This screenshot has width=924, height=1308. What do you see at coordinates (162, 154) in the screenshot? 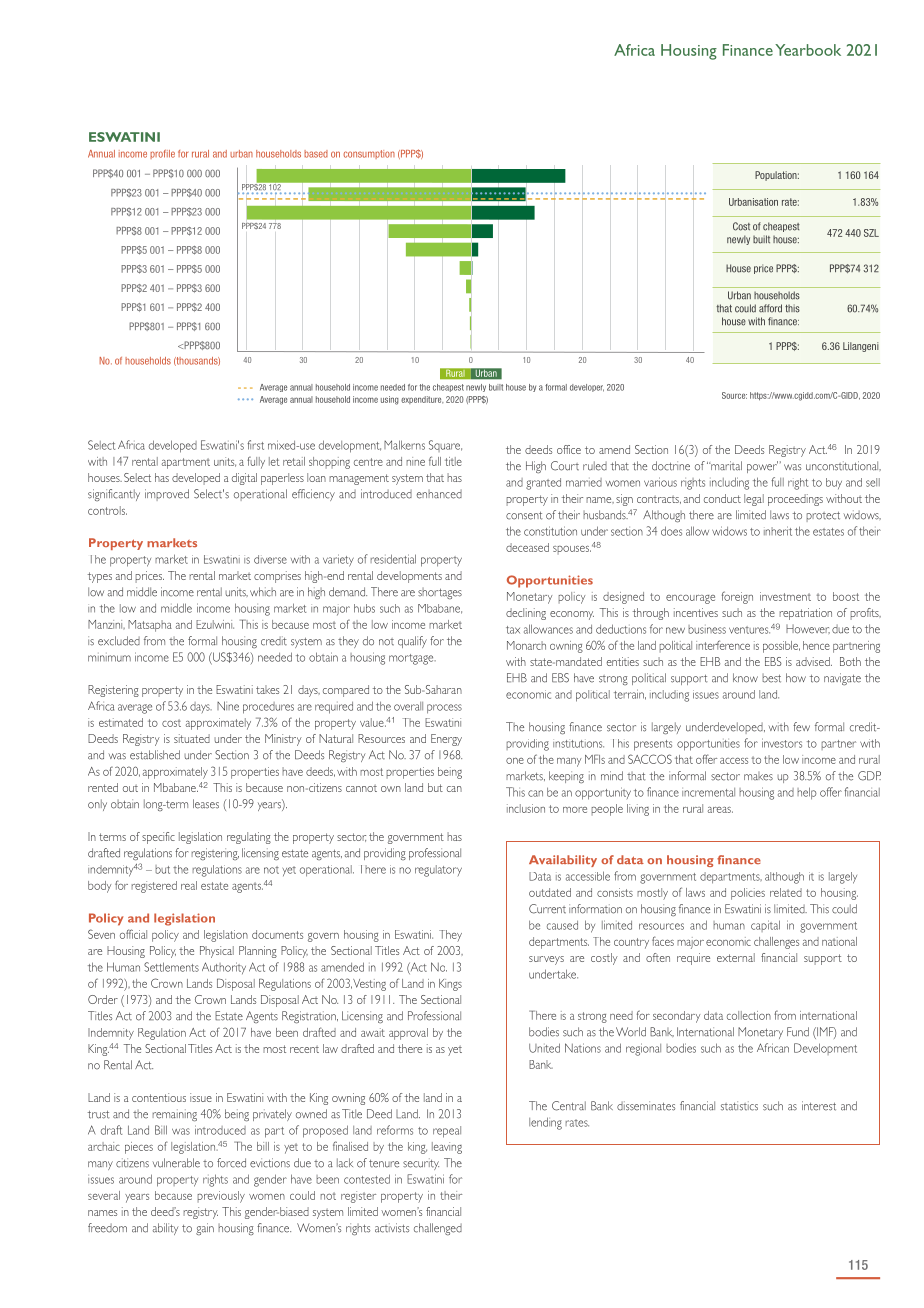
I see `profile` at bounding box center [162, 154].
